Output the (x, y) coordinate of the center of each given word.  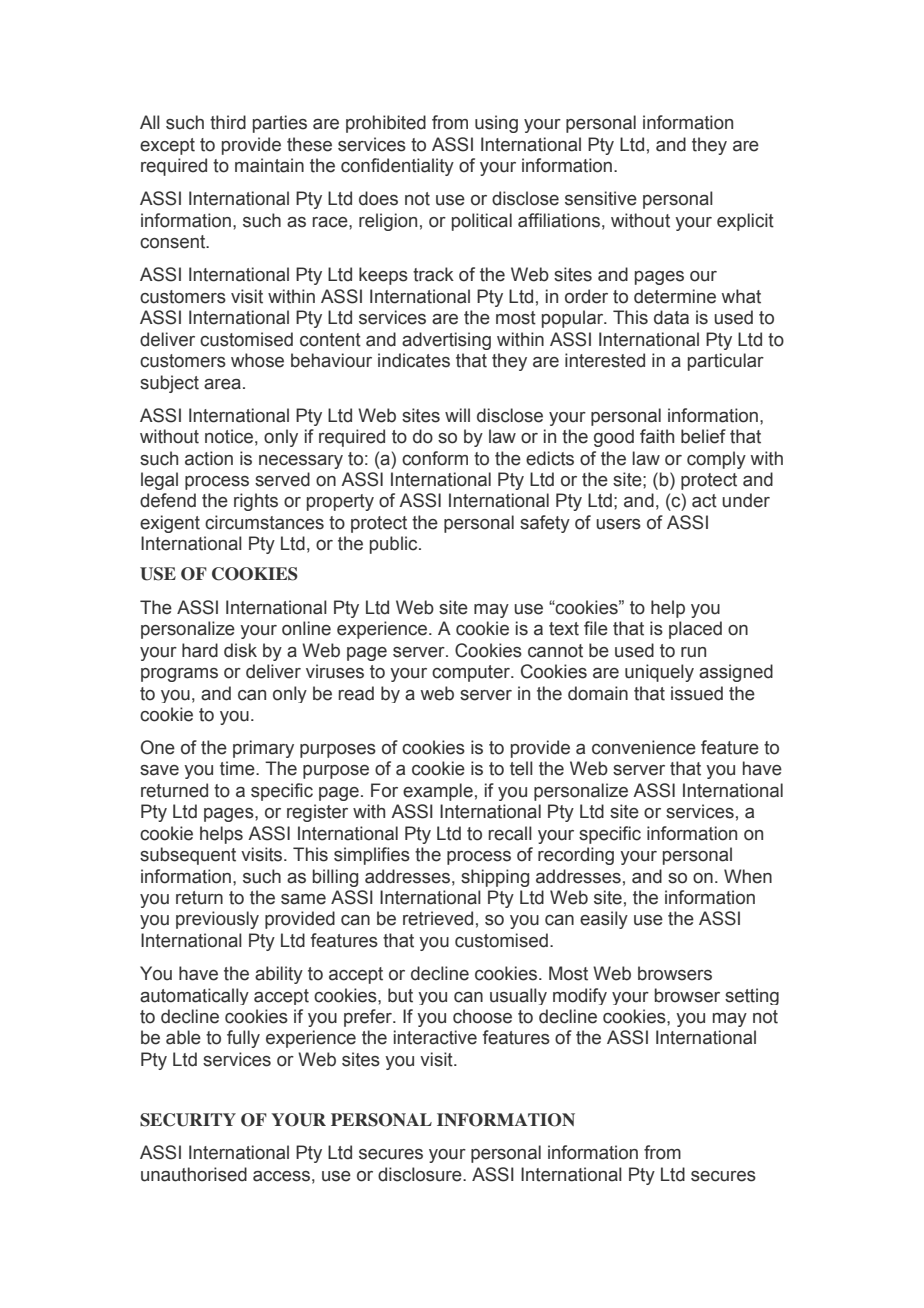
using (496, 124)
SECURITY (188, 1120)
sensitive (601, 198)
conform (435, 458)
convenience (644, 747)
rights (256, 502)
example (438, 792)
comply (716, 460)
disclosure (421, 1174)
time (238, 768)
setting (752, 996)
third (228, 122)
